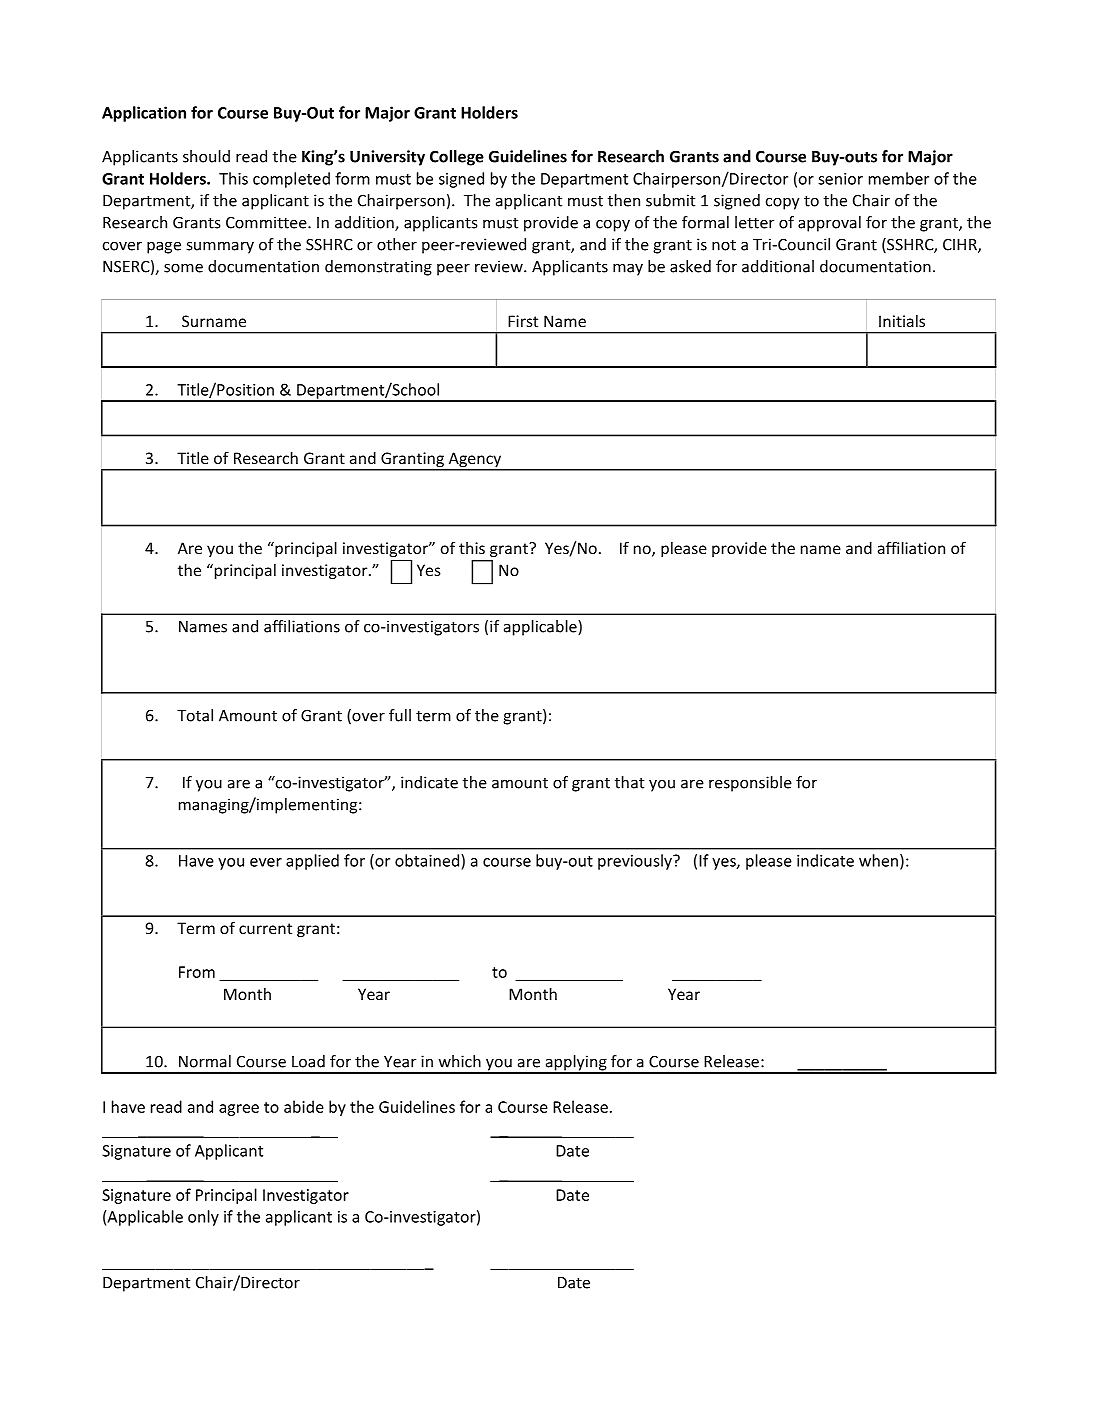 The width and height of the screenshot is (1101, 1425). I want to click on should, so click(206, 156).
